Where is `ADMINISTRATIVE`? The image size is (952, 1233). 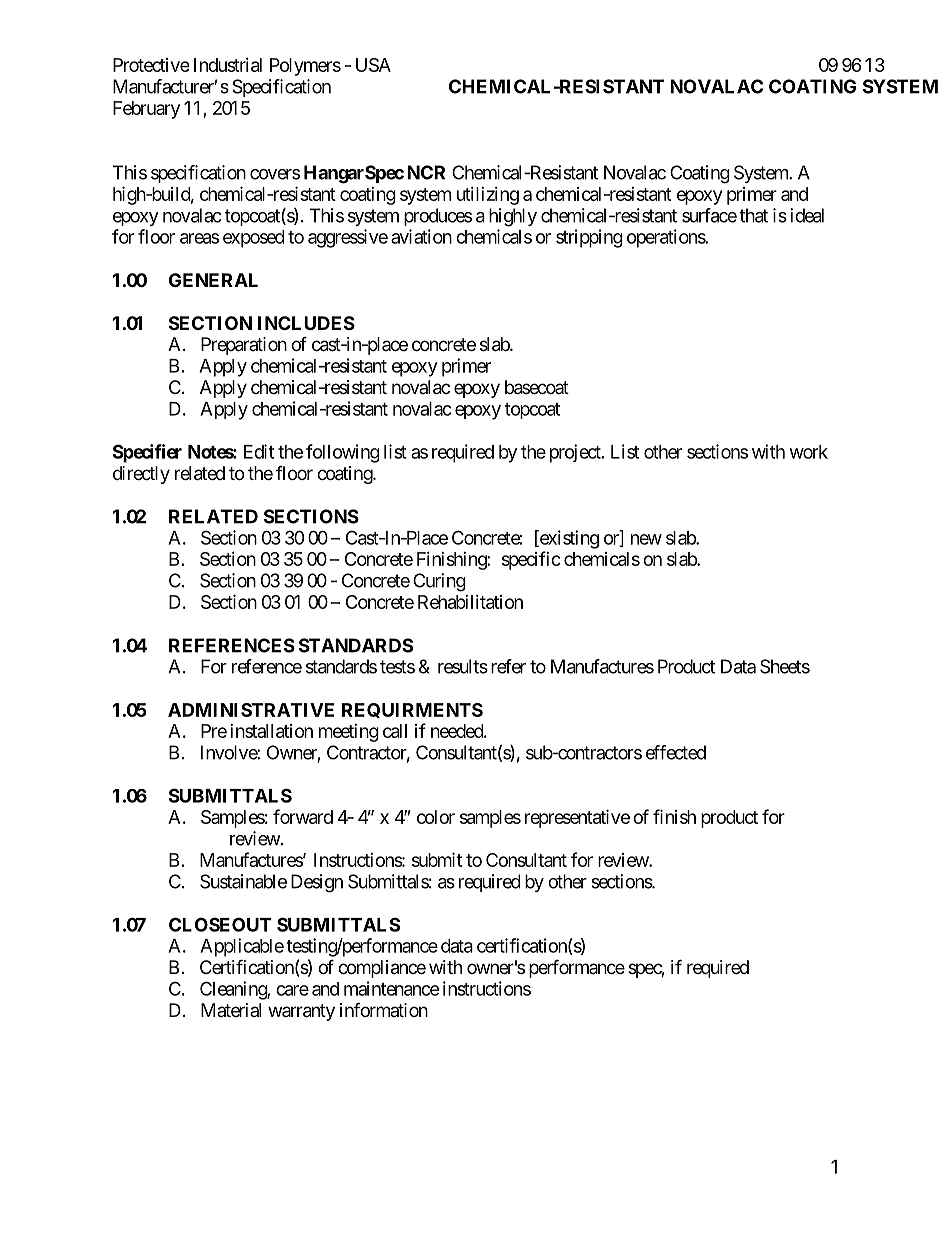
ADMINISTRATIVE is located at coordinates (251, 710).
